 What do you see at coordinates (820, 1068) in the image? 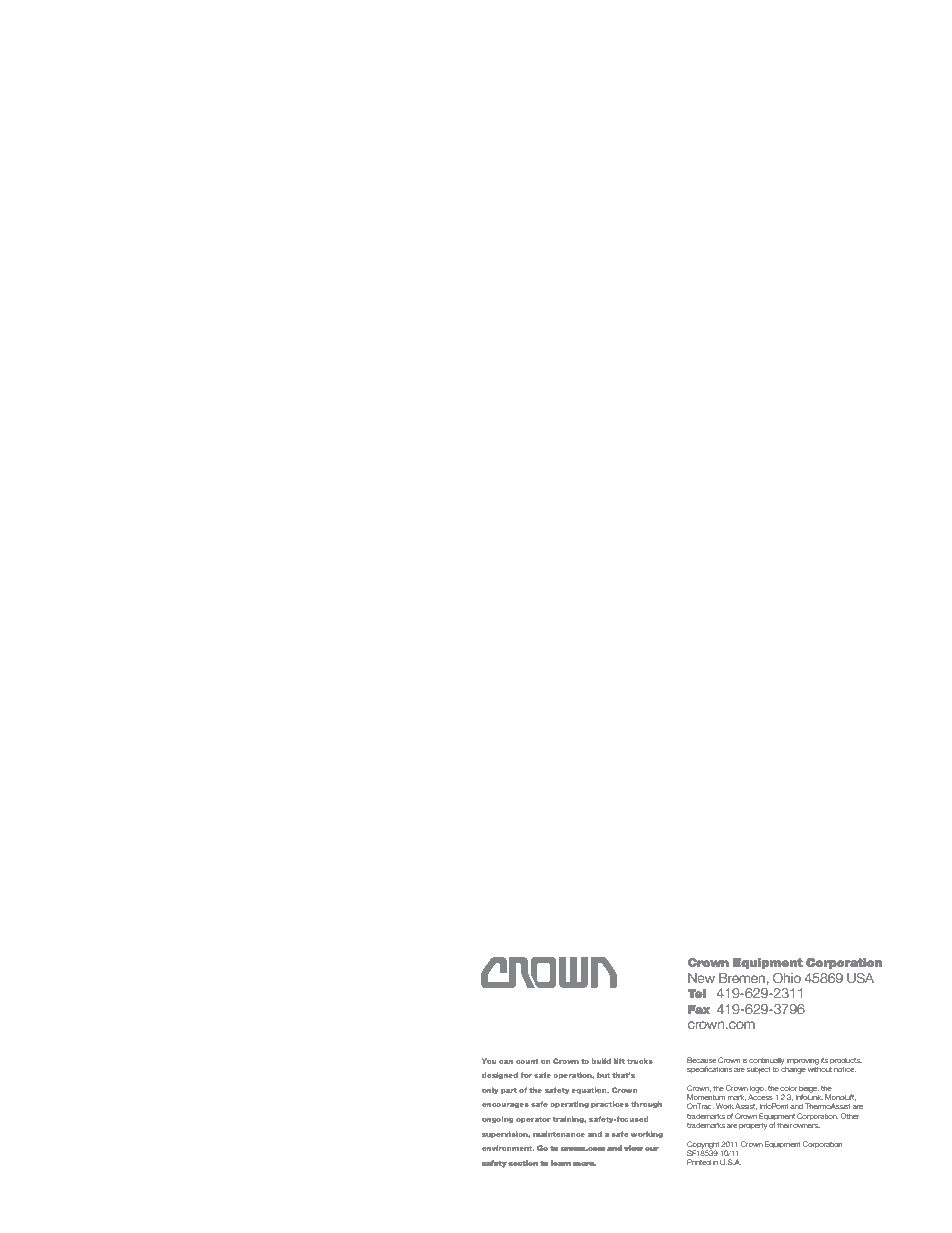
I see `without` at bounding box center [820, 1068].
